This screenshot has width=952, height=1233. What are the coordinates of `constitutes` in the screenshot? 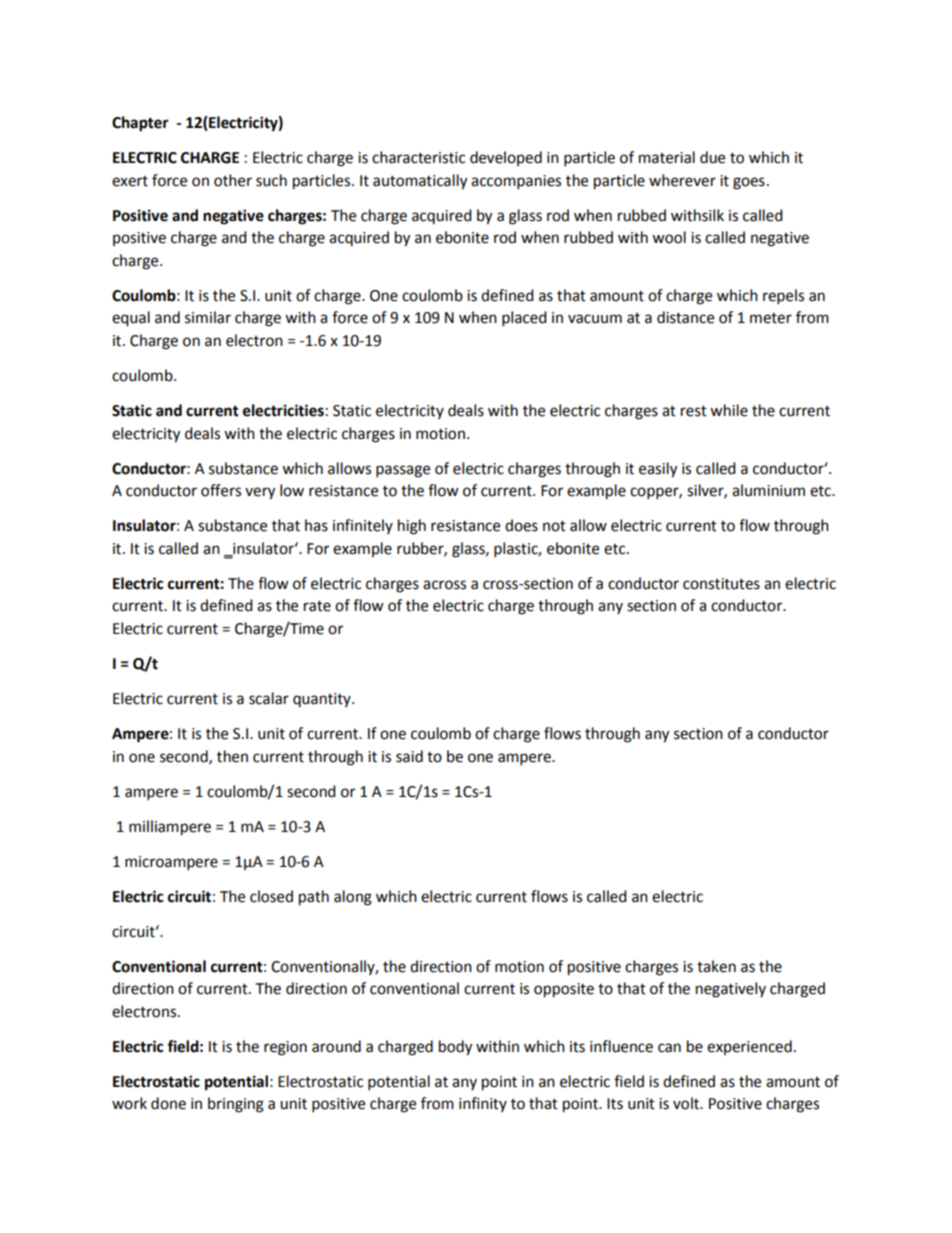 It's located at (721, 584).
